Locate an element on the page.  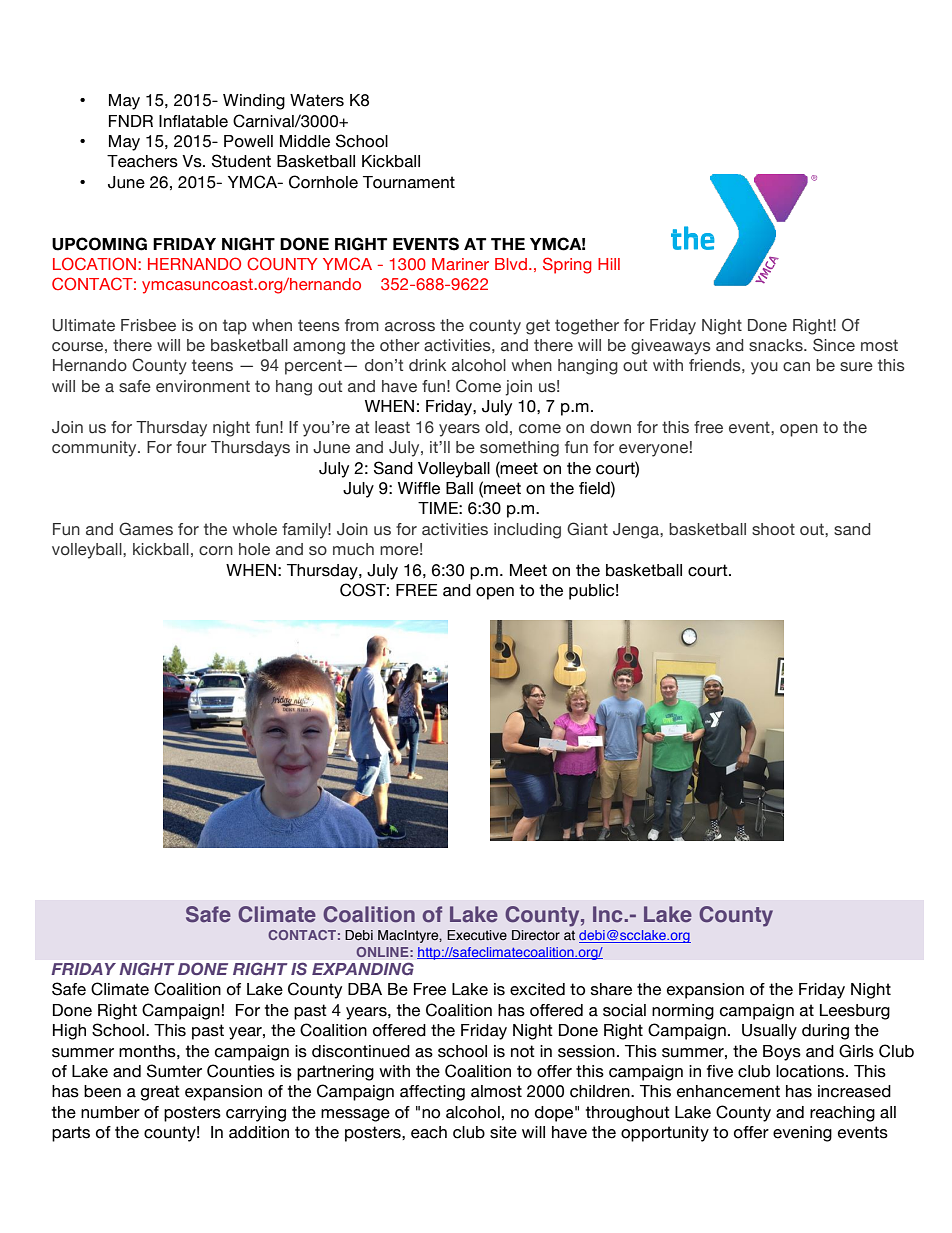
affecting is located at coordinates (432, 1093).
